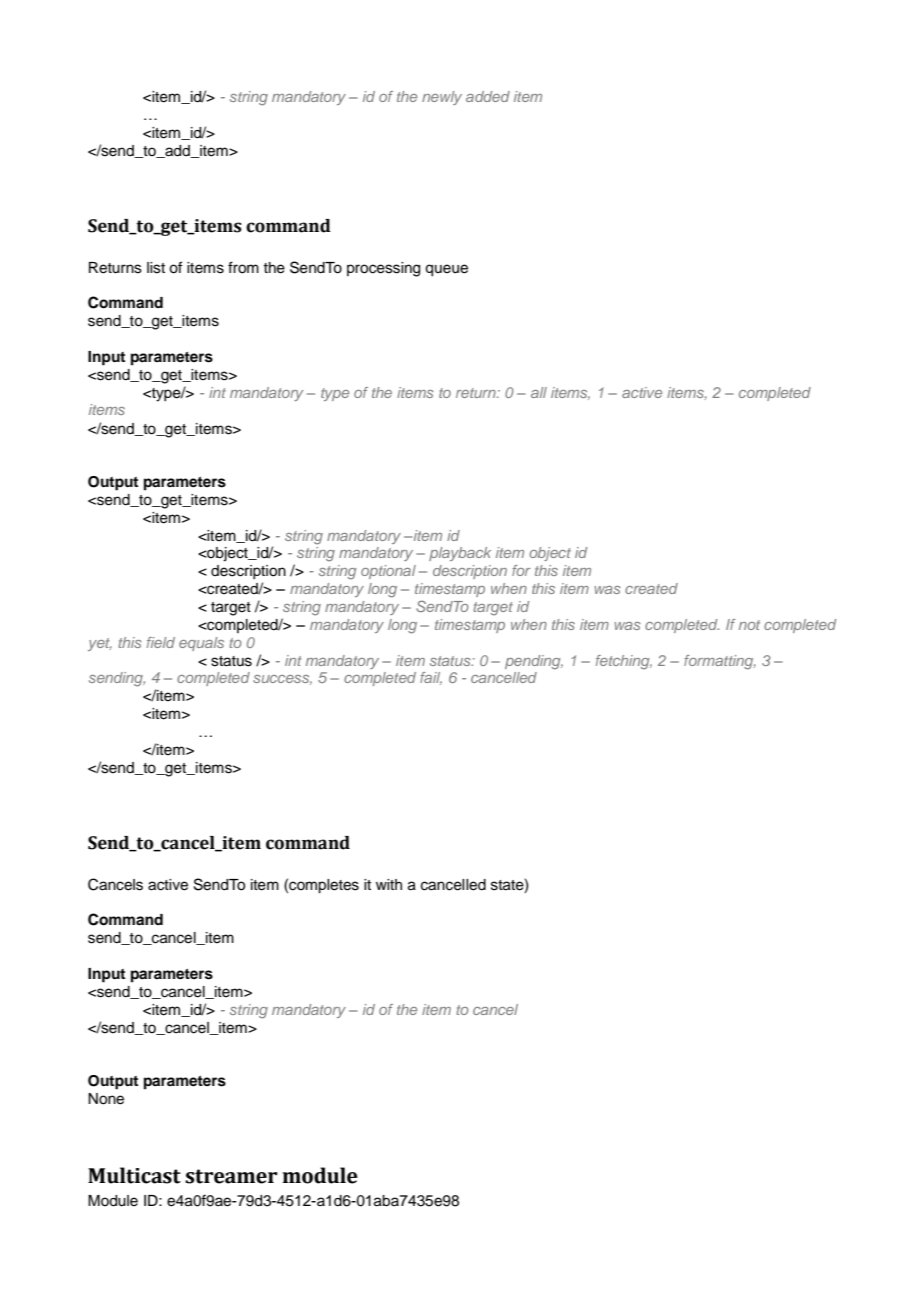  I want to click on newly, so click(442, 98).
